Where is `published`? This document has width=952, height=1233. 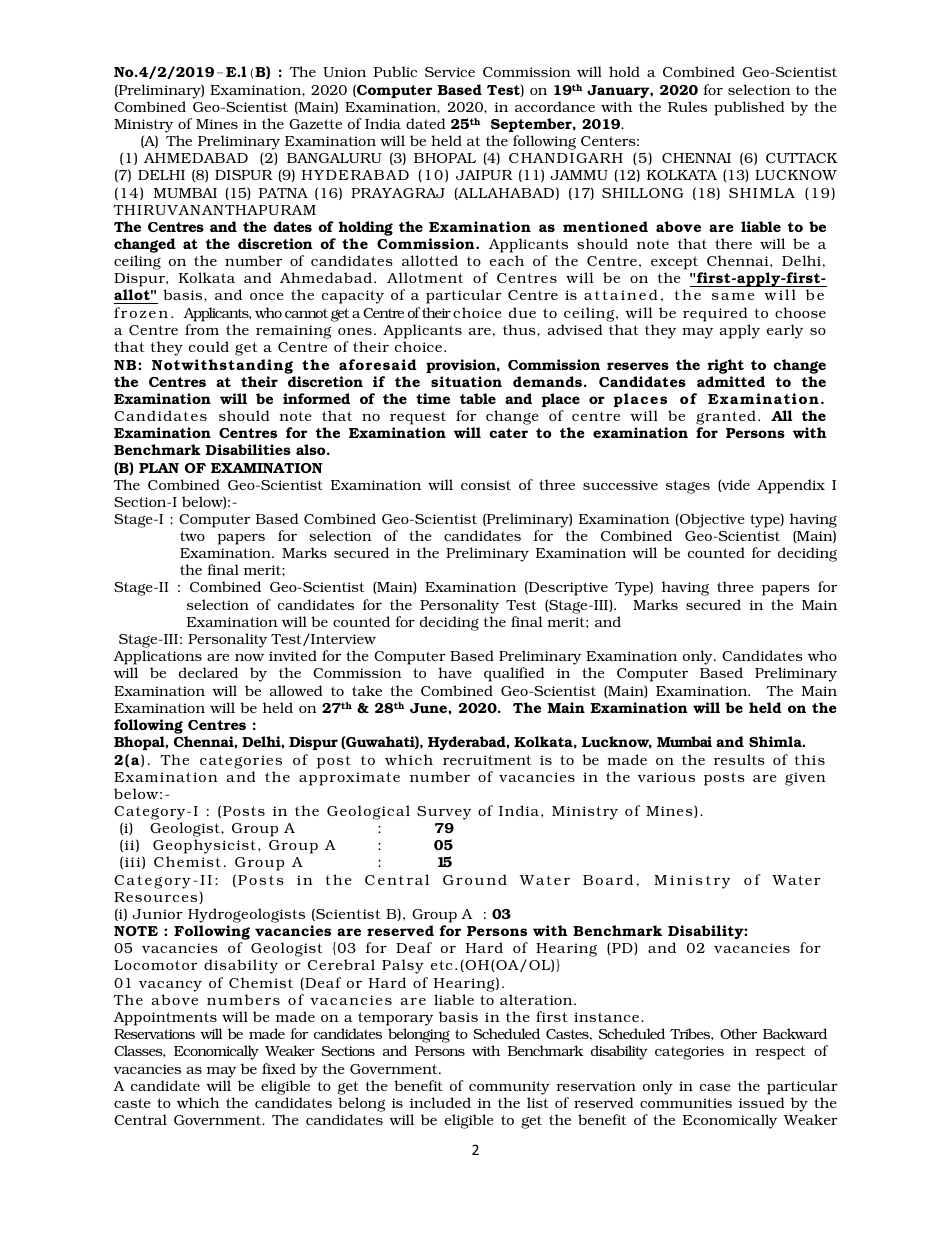
published is located at coordinates (749, 108).
